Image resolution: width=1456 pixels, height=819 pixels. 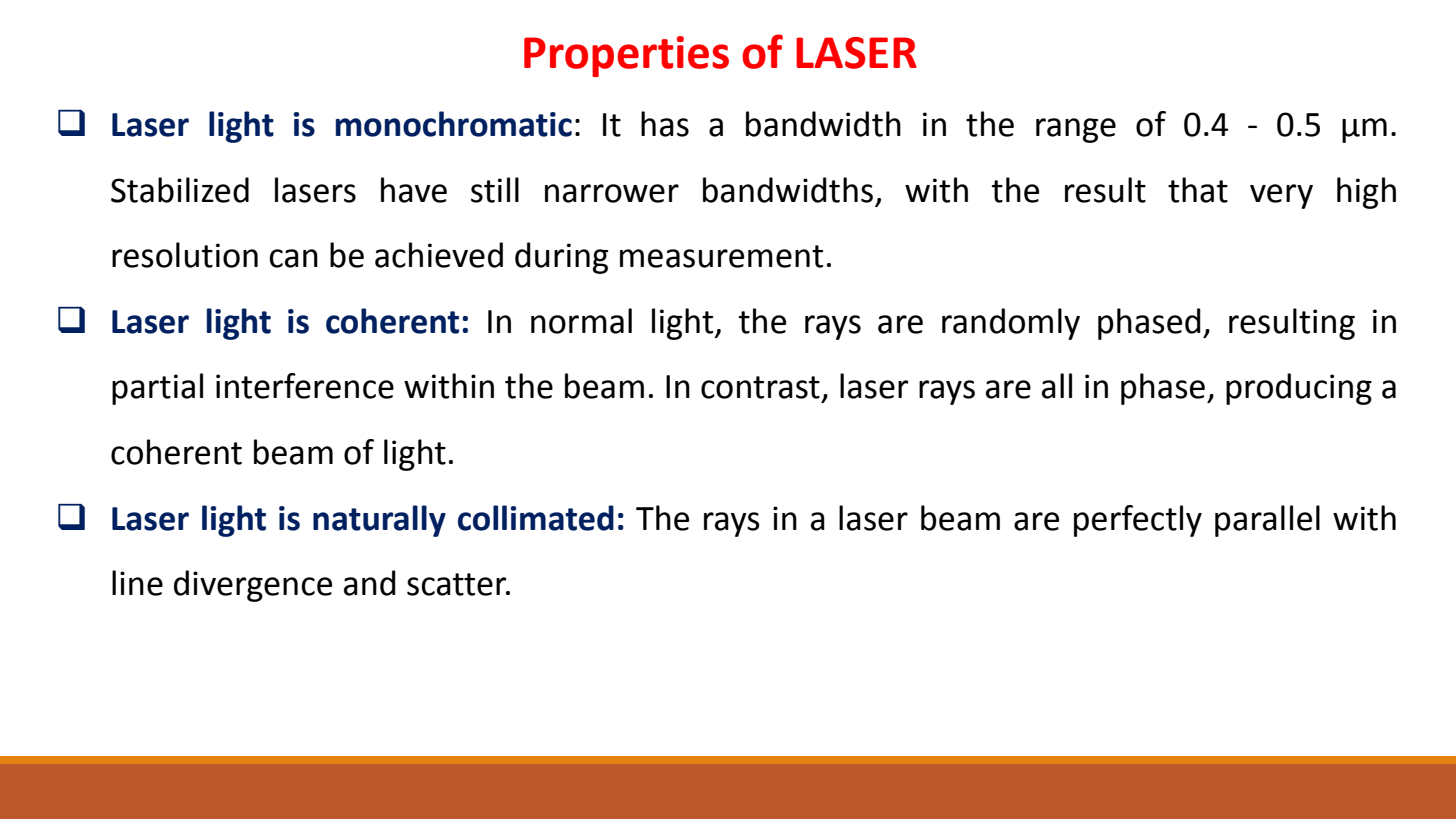 What do you see at coordinates (1299, 389) in the document?
I see `producing` at bounding box center [1299, 389].
